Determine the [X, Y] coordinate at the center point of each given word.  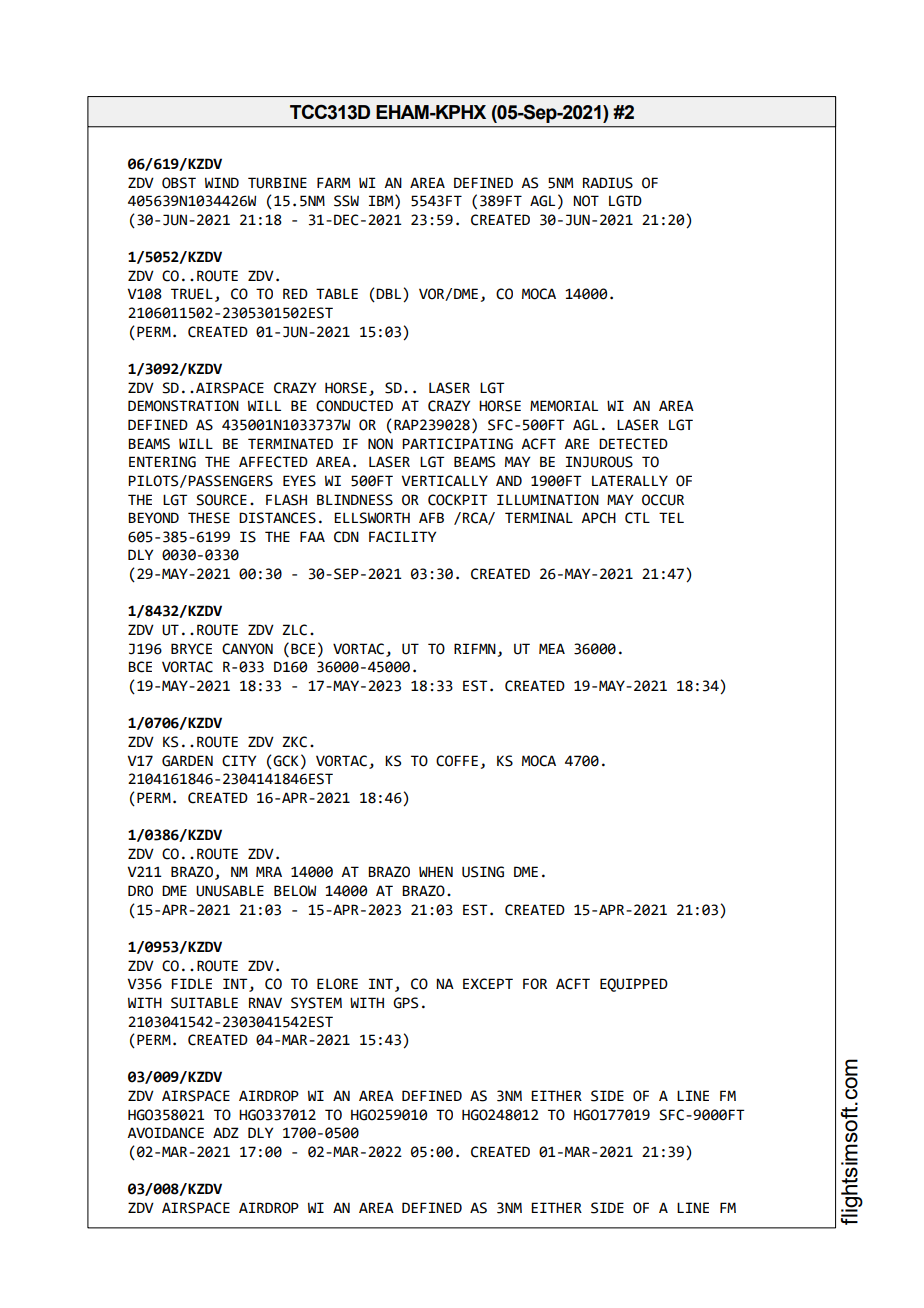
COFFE [457, 761]
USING [483, 872]
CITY [239, 761]
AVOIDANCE [165, 1133]
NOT [586, 201]
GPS [405, 1003]
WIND [222, 182]
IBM [382, 202]
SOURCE [221, 500]
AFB [431, 517]
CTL [637, 518]
